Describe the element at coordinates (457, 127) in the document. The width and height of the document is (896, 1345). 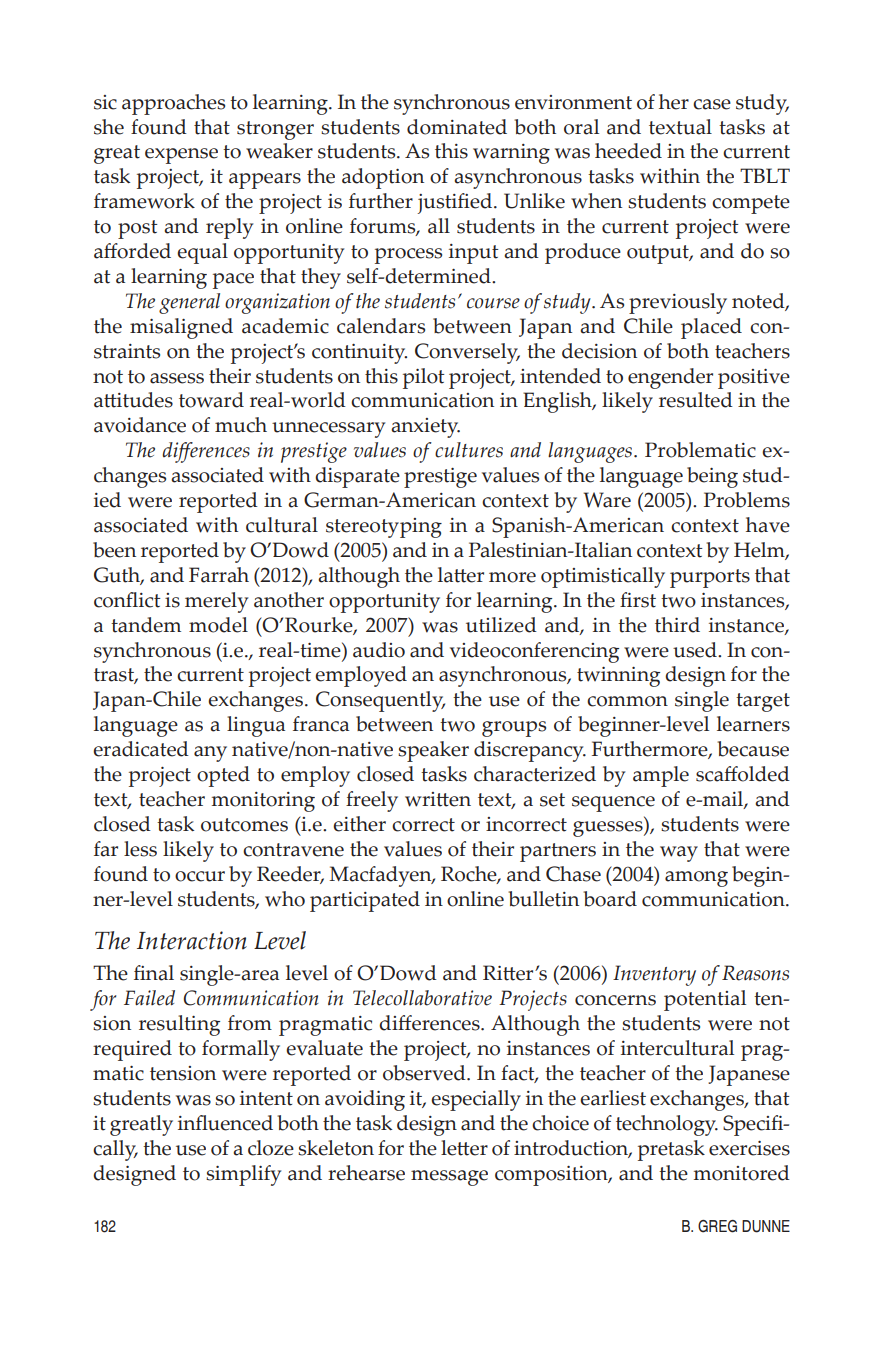
I see `dominated` at that location.
